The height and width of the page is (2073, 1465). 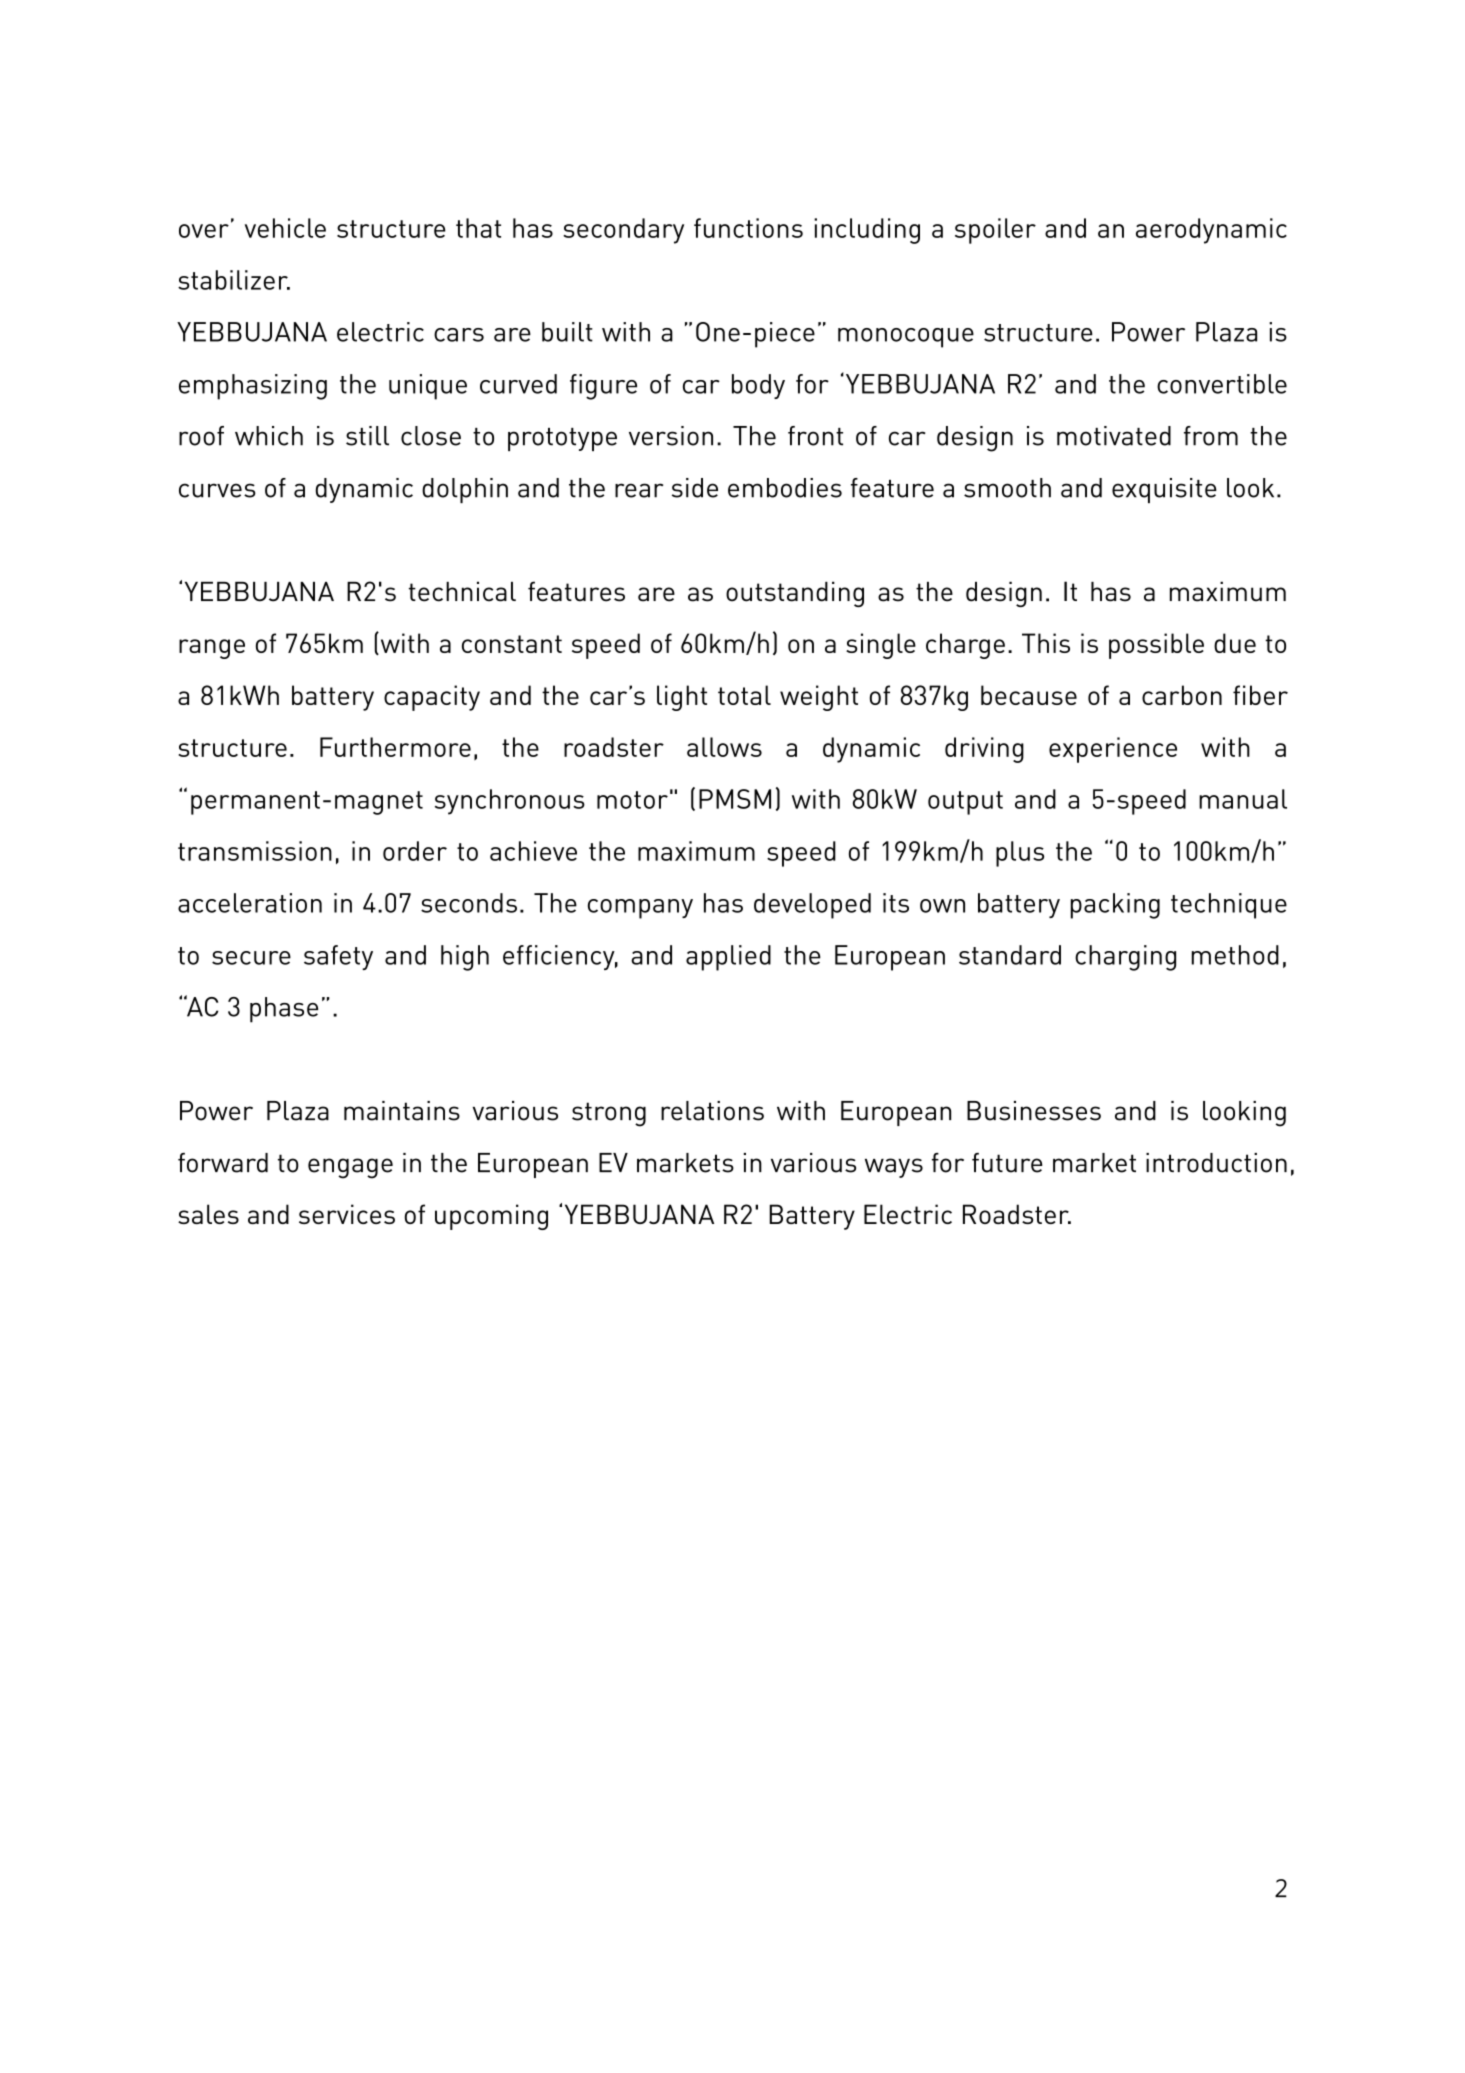 What do you see at coordinates (1113, 750) in the page?
I see `experience` at bounding box center [1113, 750].
